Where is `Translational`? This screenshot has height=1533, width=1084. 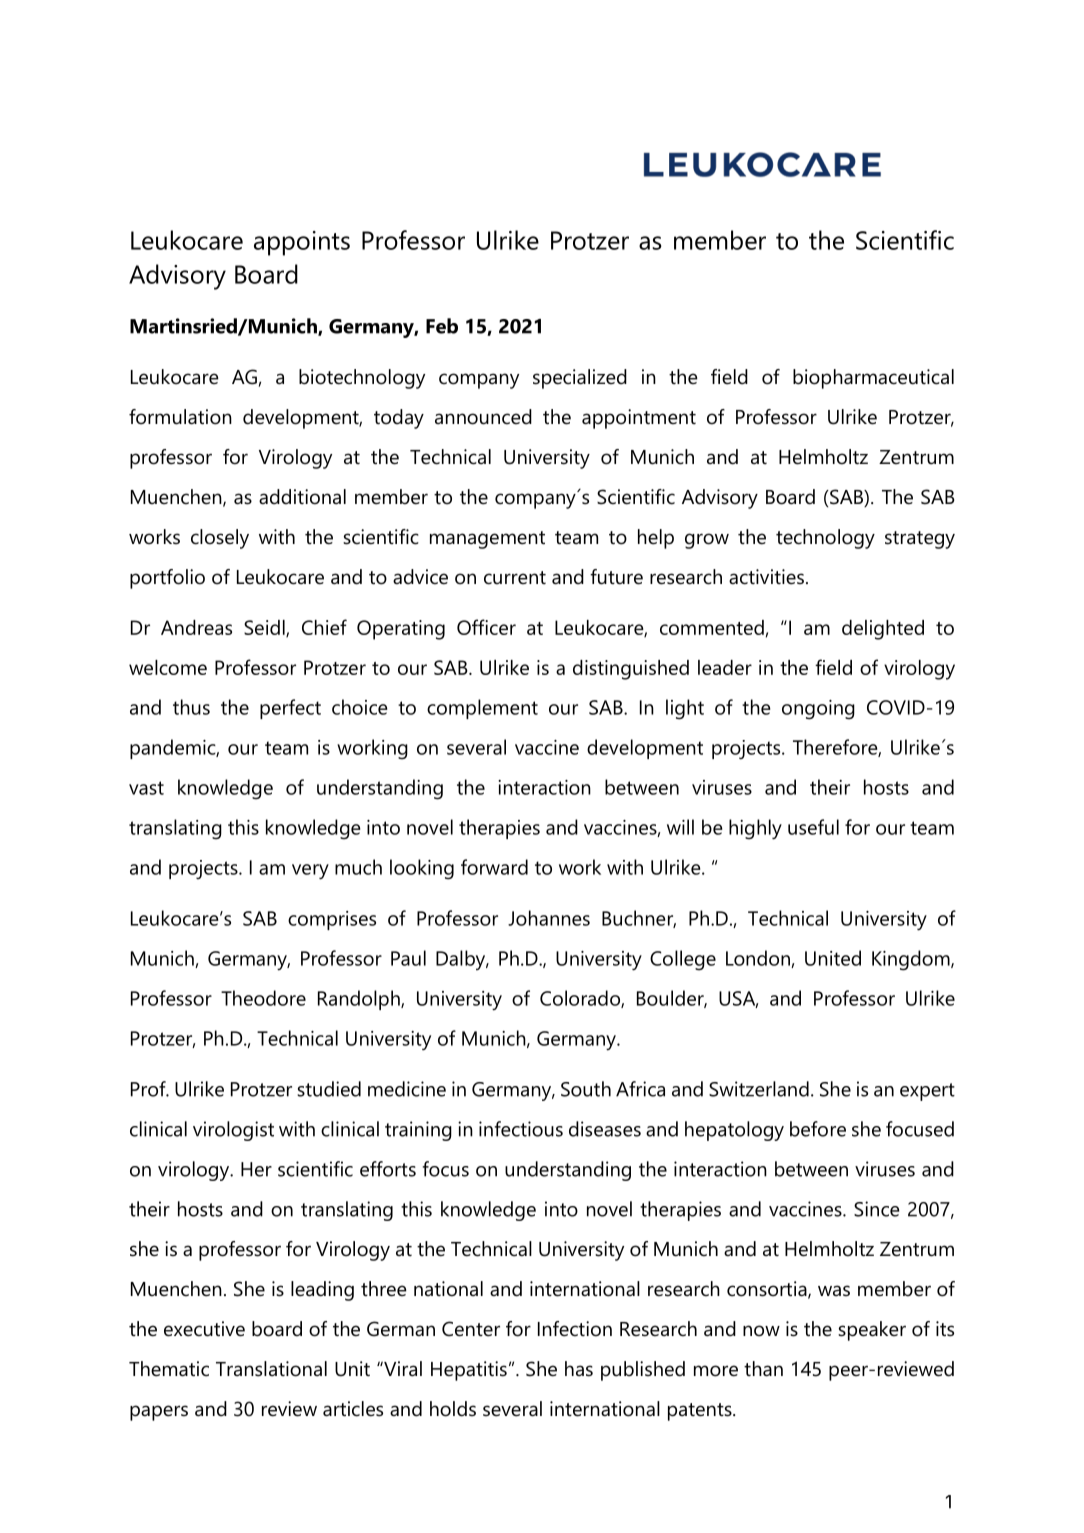
Translational is located at coordinates (271, 1369).
